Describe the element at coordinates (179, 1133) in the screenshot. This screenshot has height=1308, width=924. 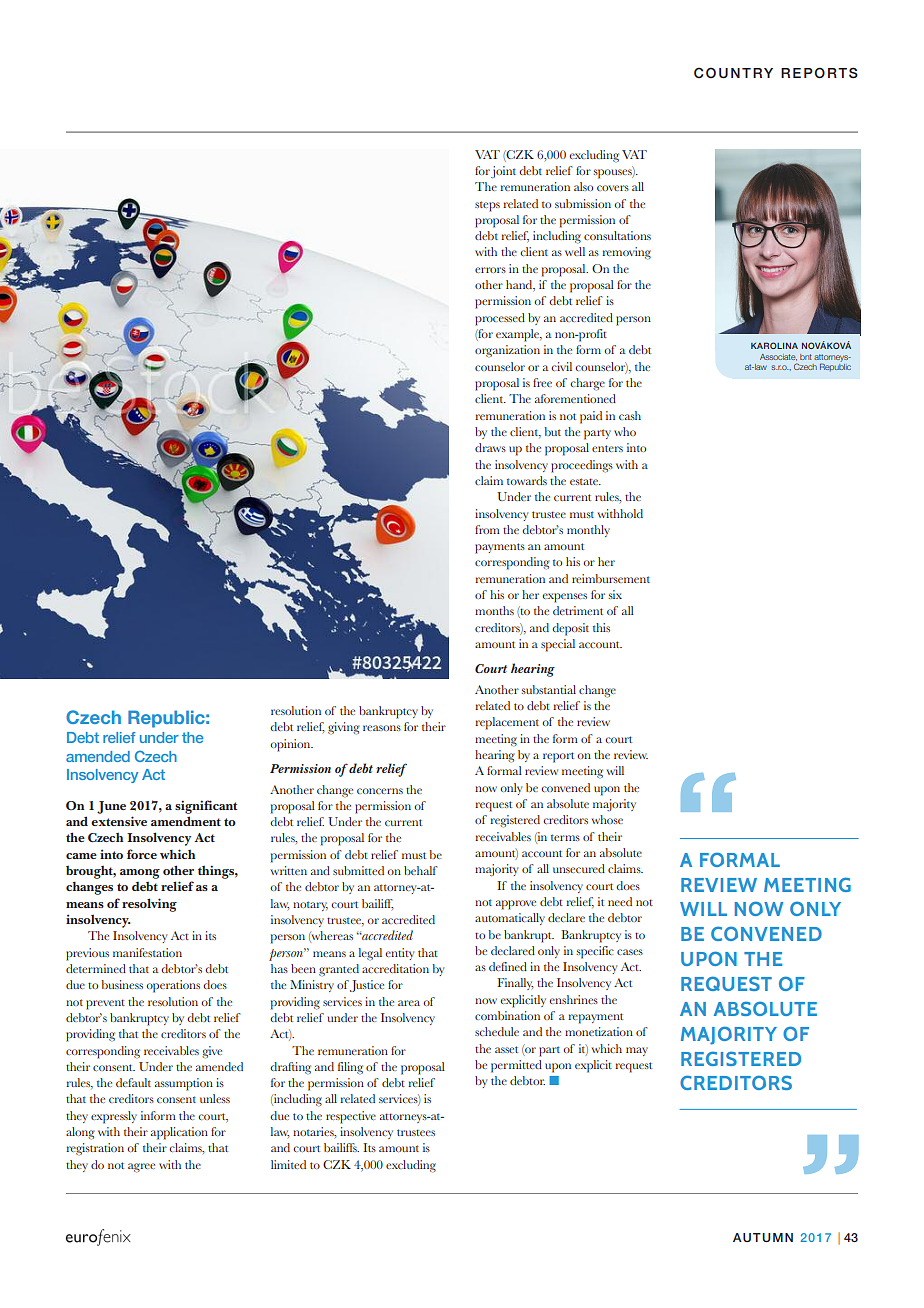
I see `application` at that location.
